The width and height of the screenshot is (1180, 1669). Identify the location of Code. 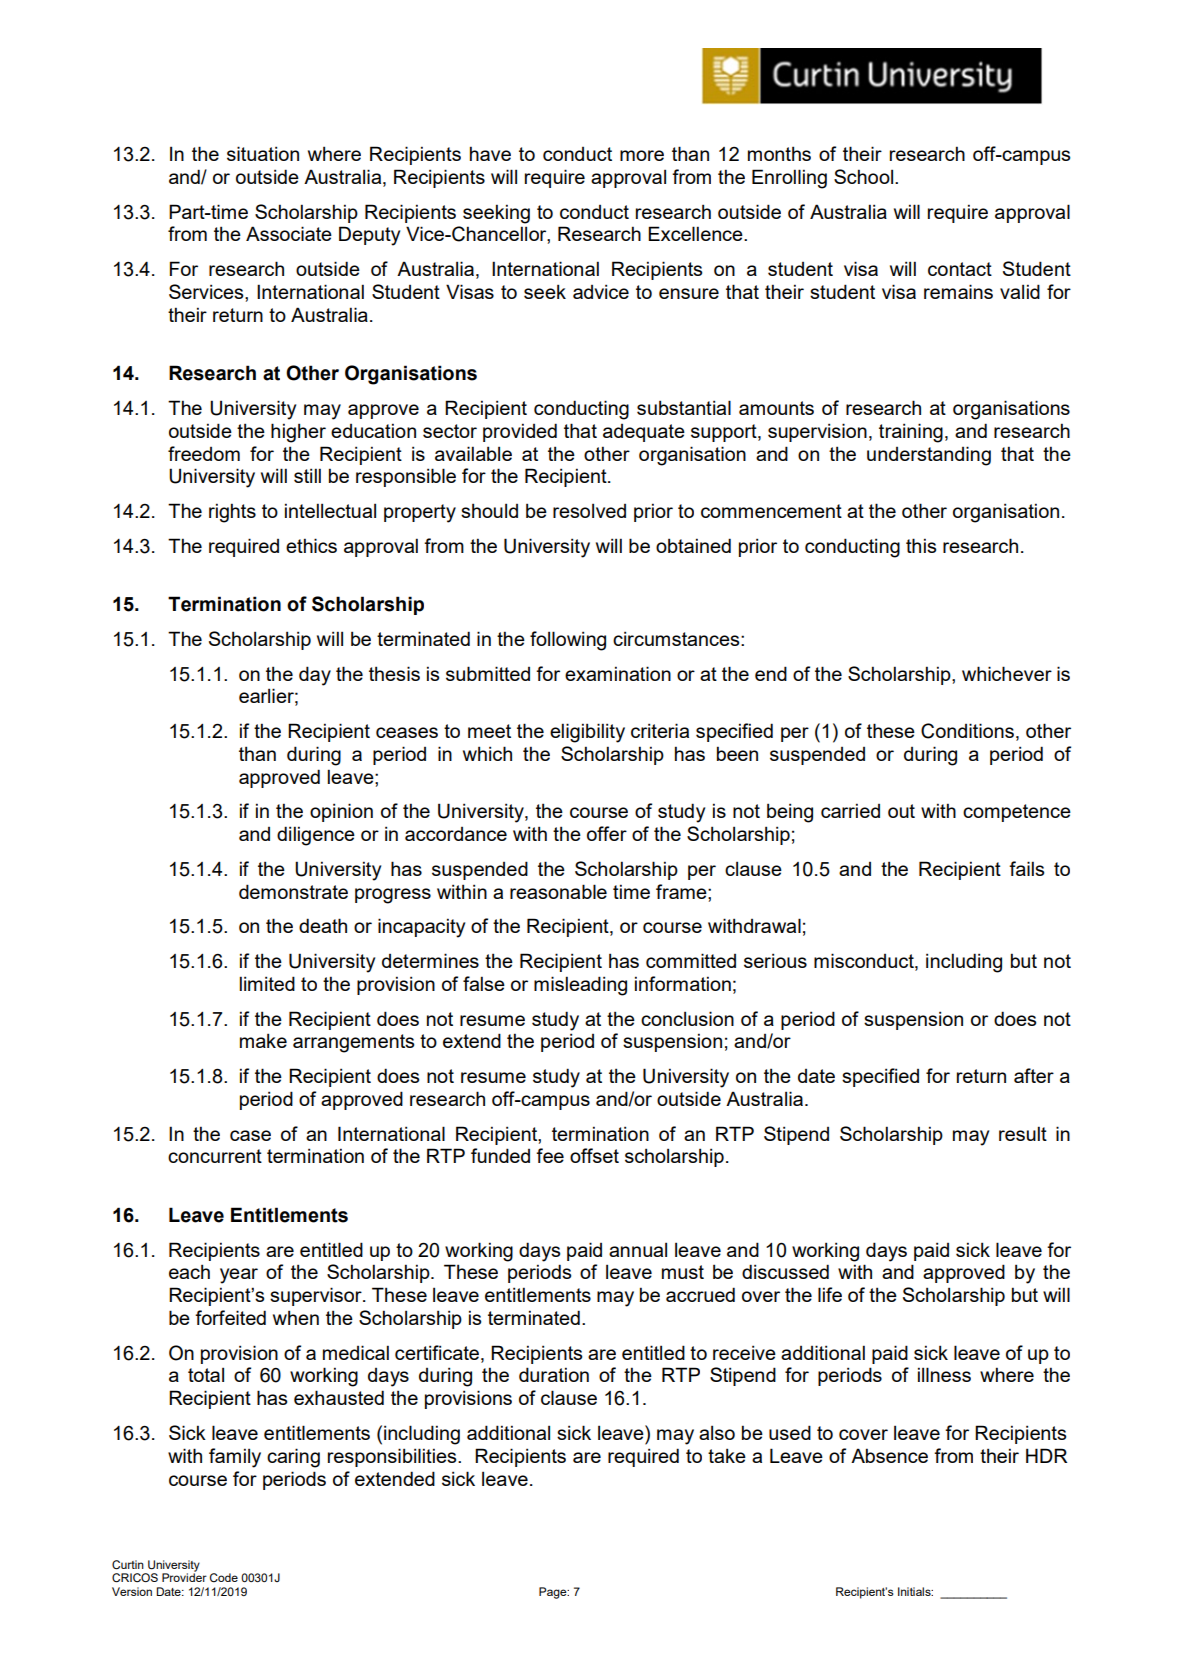
(224, 1577).
